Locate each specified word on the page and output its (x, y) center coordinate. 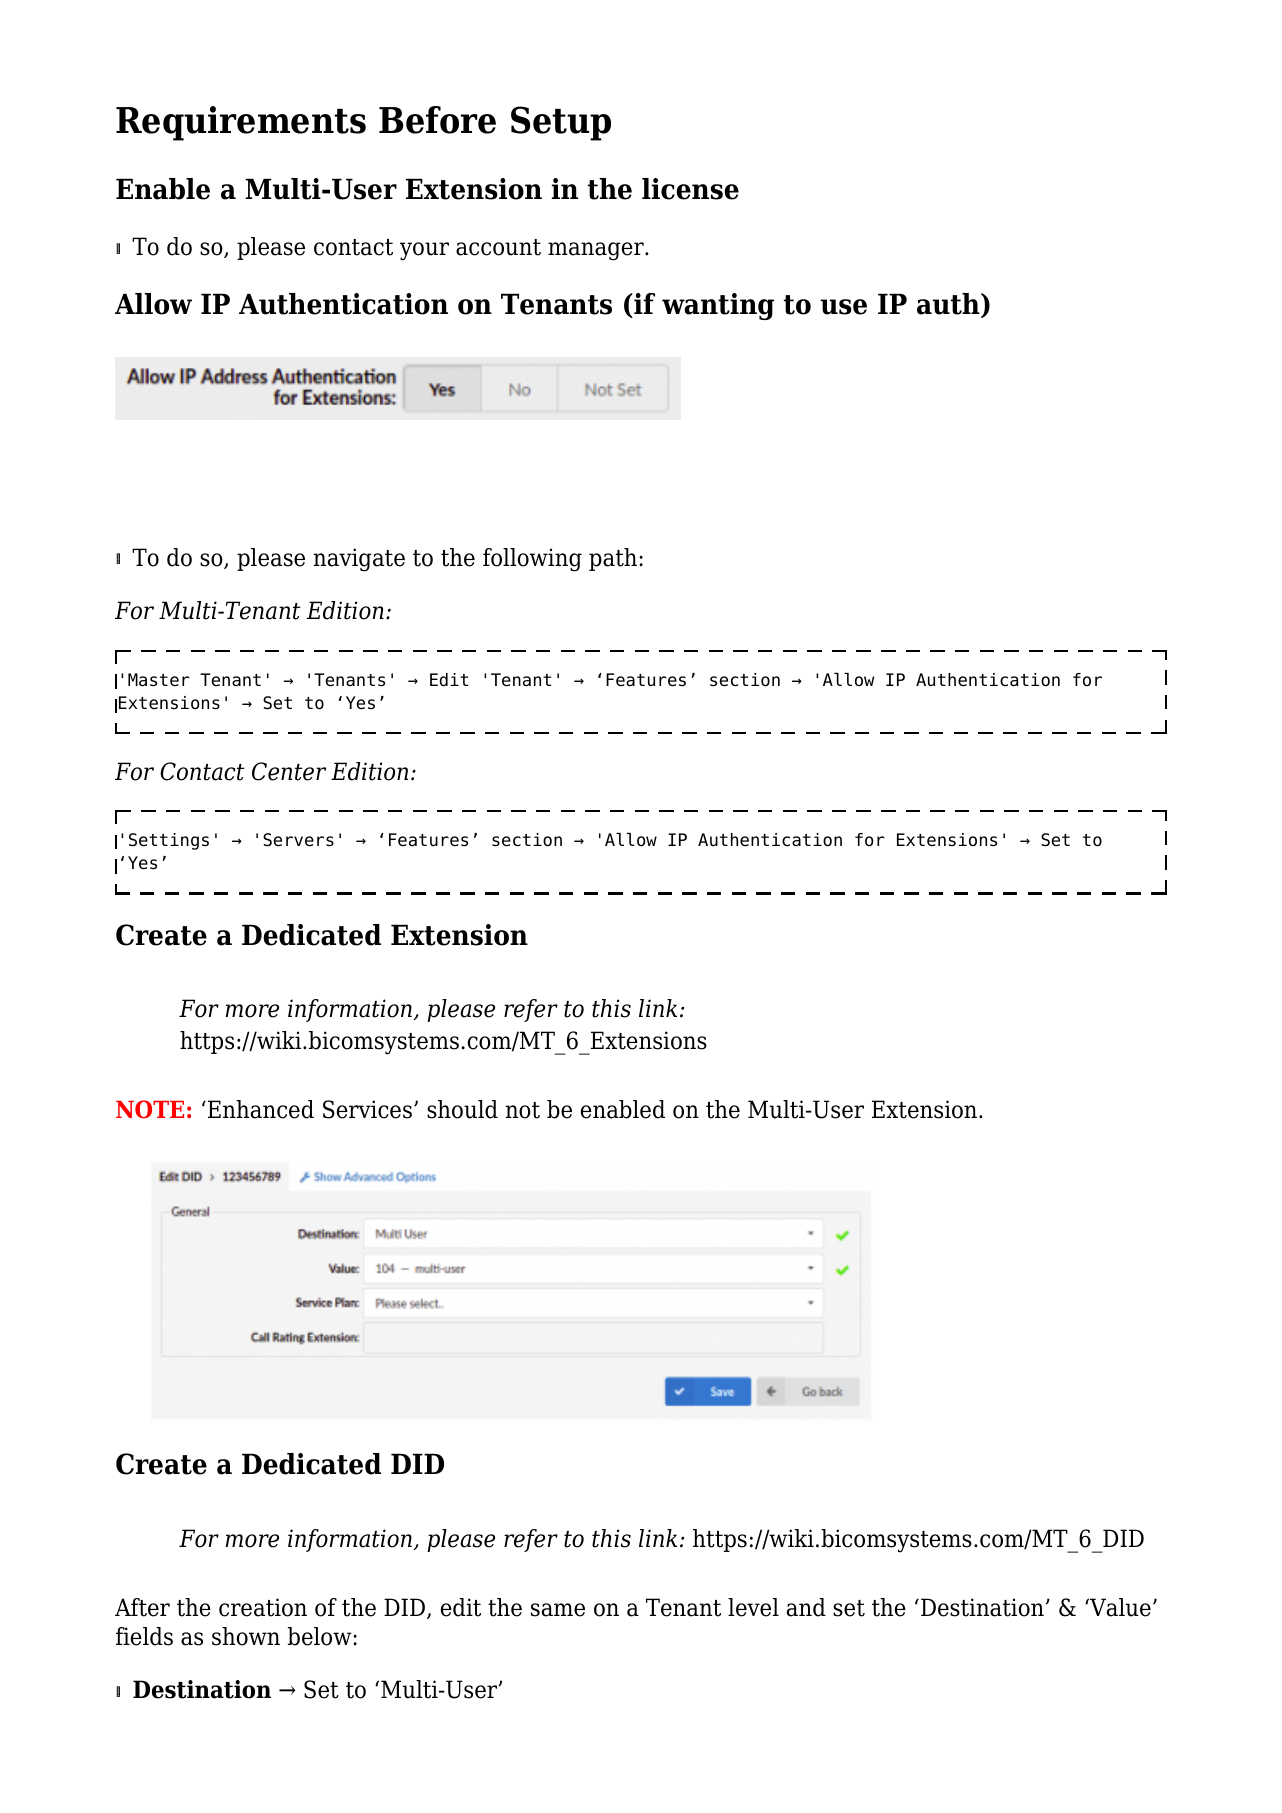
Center (289, 771)
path (613, 559)
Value (1119, 1607)
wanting (718, 306)
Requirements (241, 123)
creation (263, 1607)
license (690, 189)
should (462, 1109)
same (558, 1610)
